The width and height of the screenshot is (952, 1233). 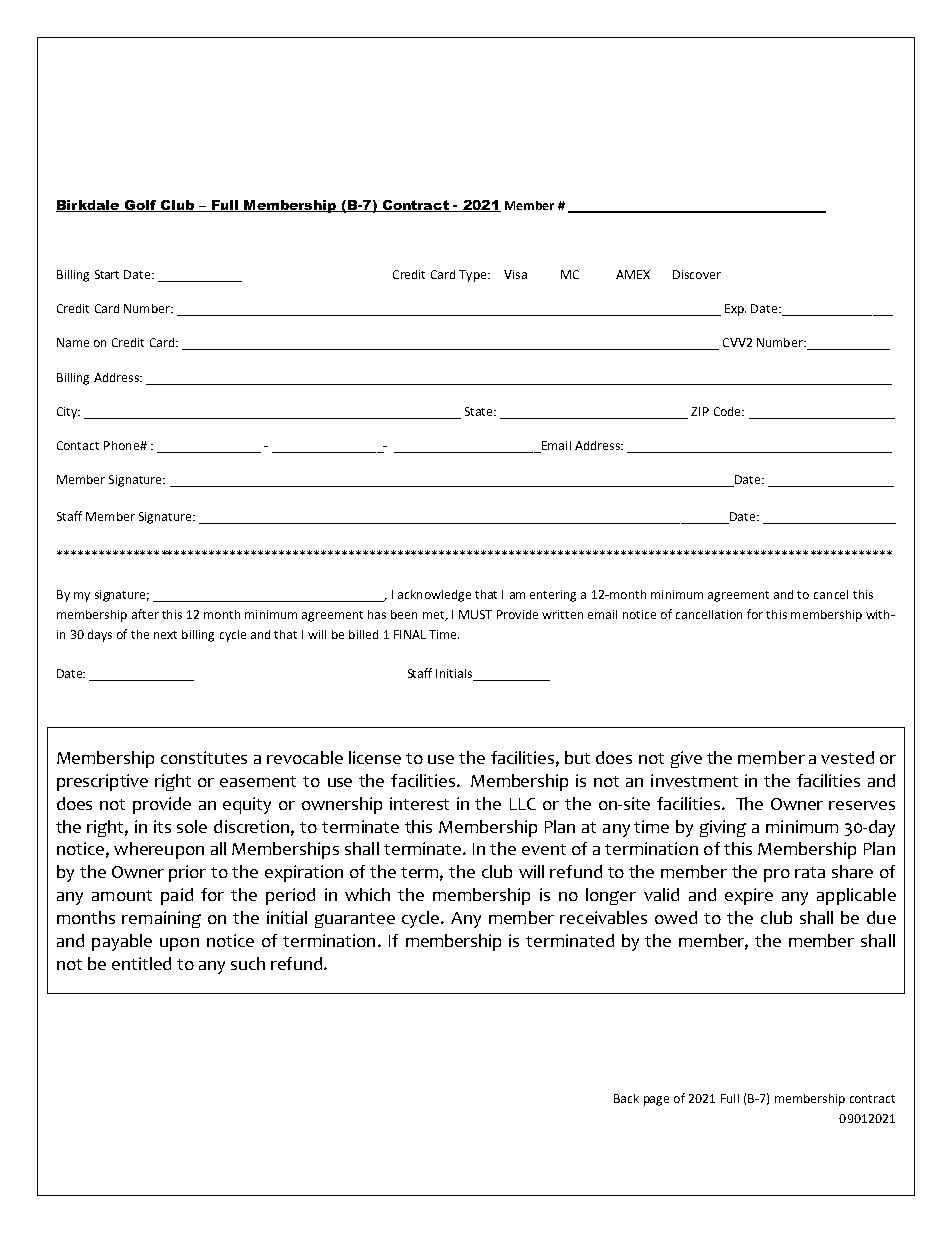 What do you see at coordinates (697, 274) in the screenshot?
I see `Discover` at bounding box center [697, 274].
